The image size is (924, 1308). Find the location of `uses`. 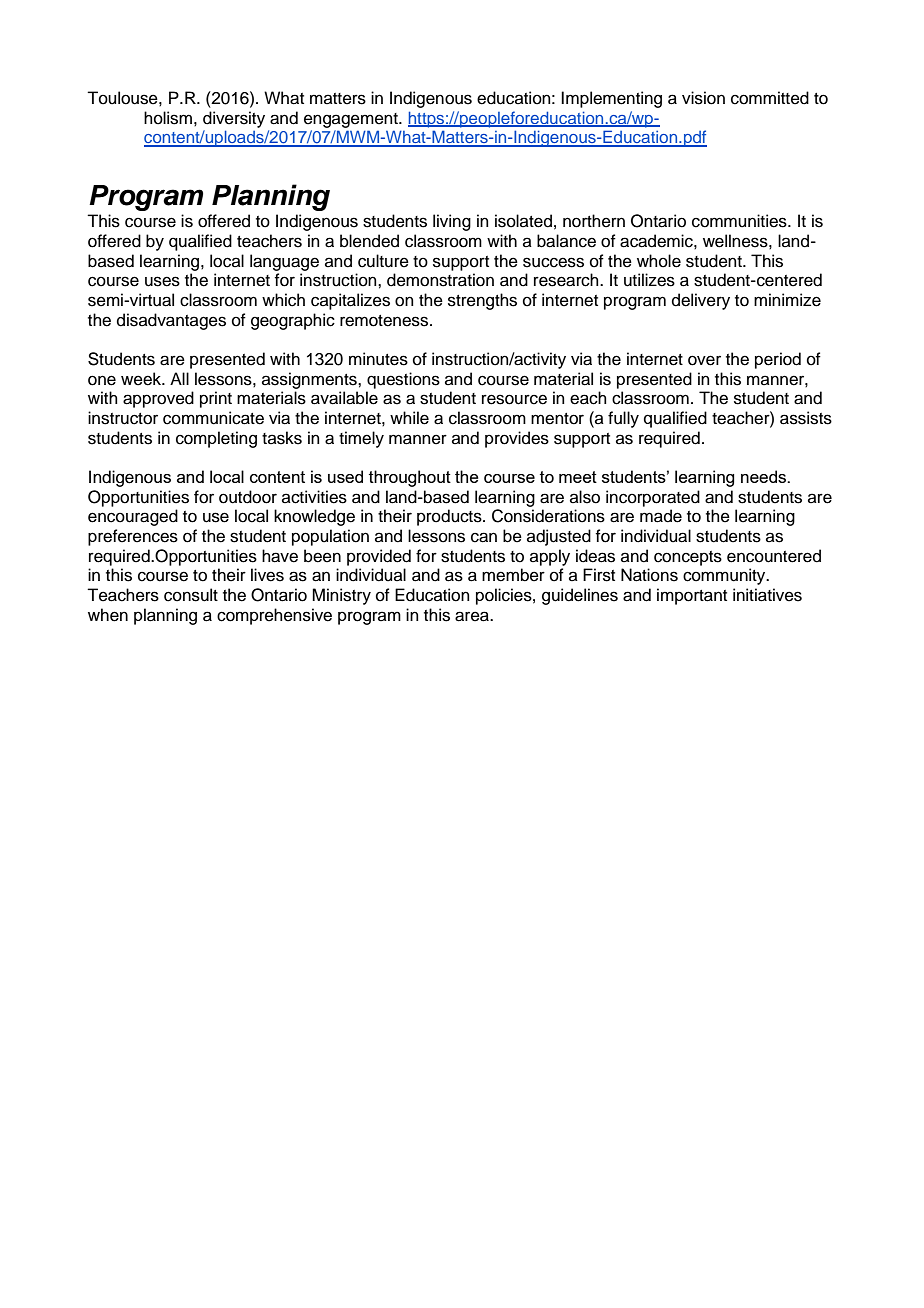

uses is located at coordinates (162, 281).
